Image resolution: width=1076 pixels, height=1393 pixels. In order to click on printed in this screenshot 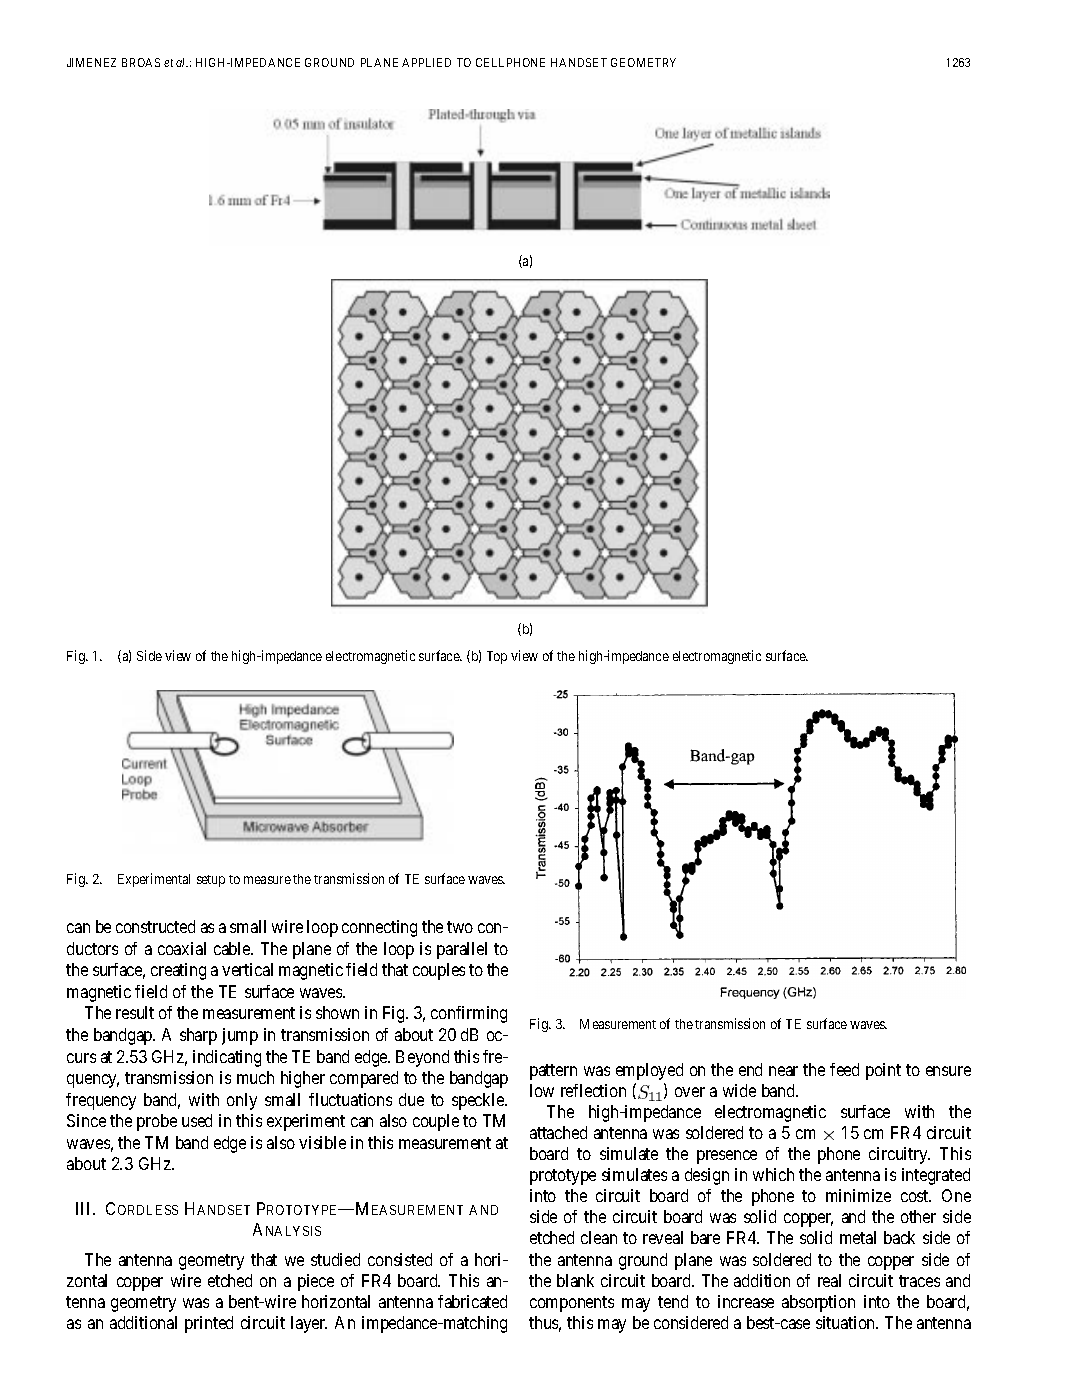, I will do `click(209, 1324)`.
